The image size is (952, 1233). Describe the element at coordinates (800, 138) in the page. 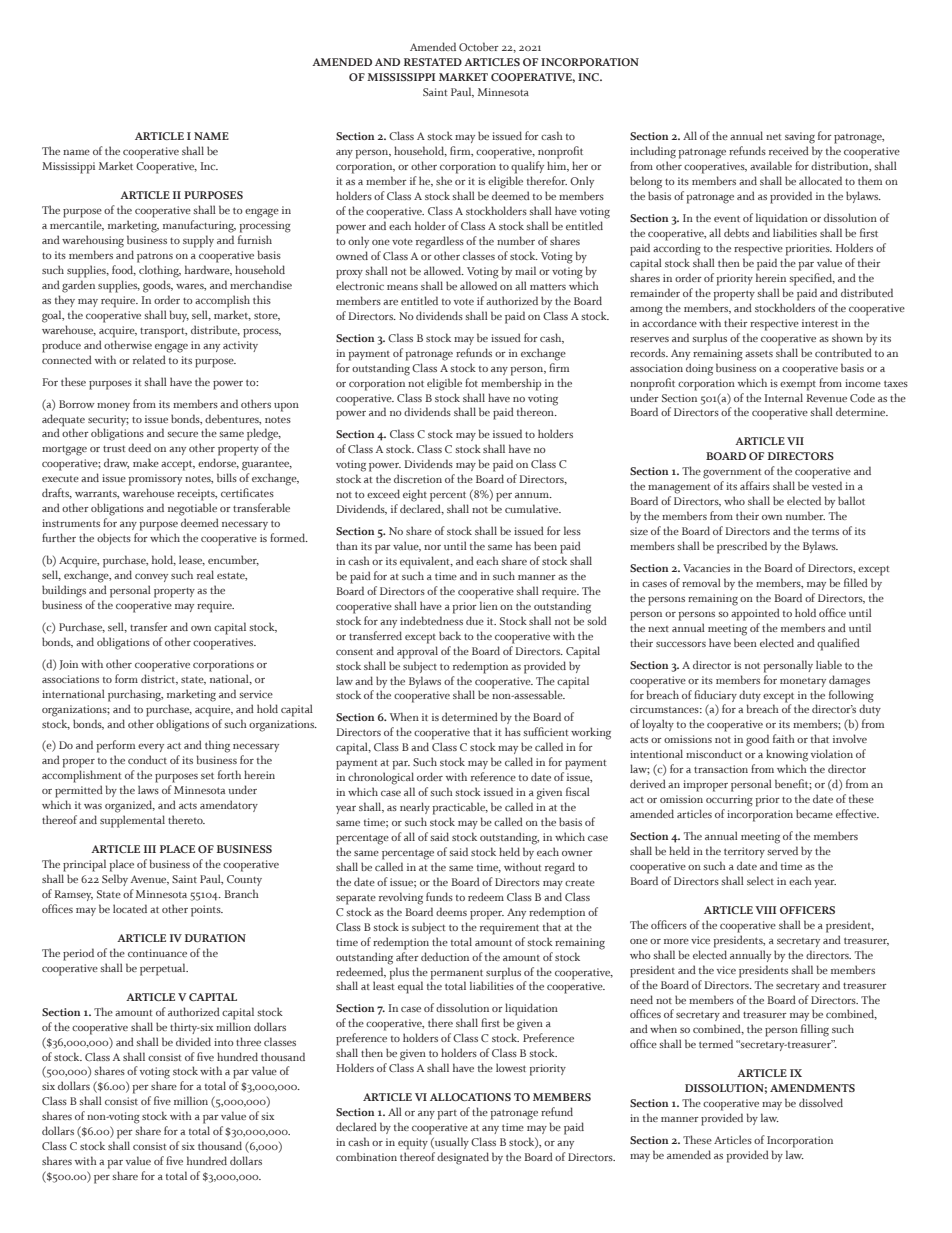

I see `saving` at that location.
